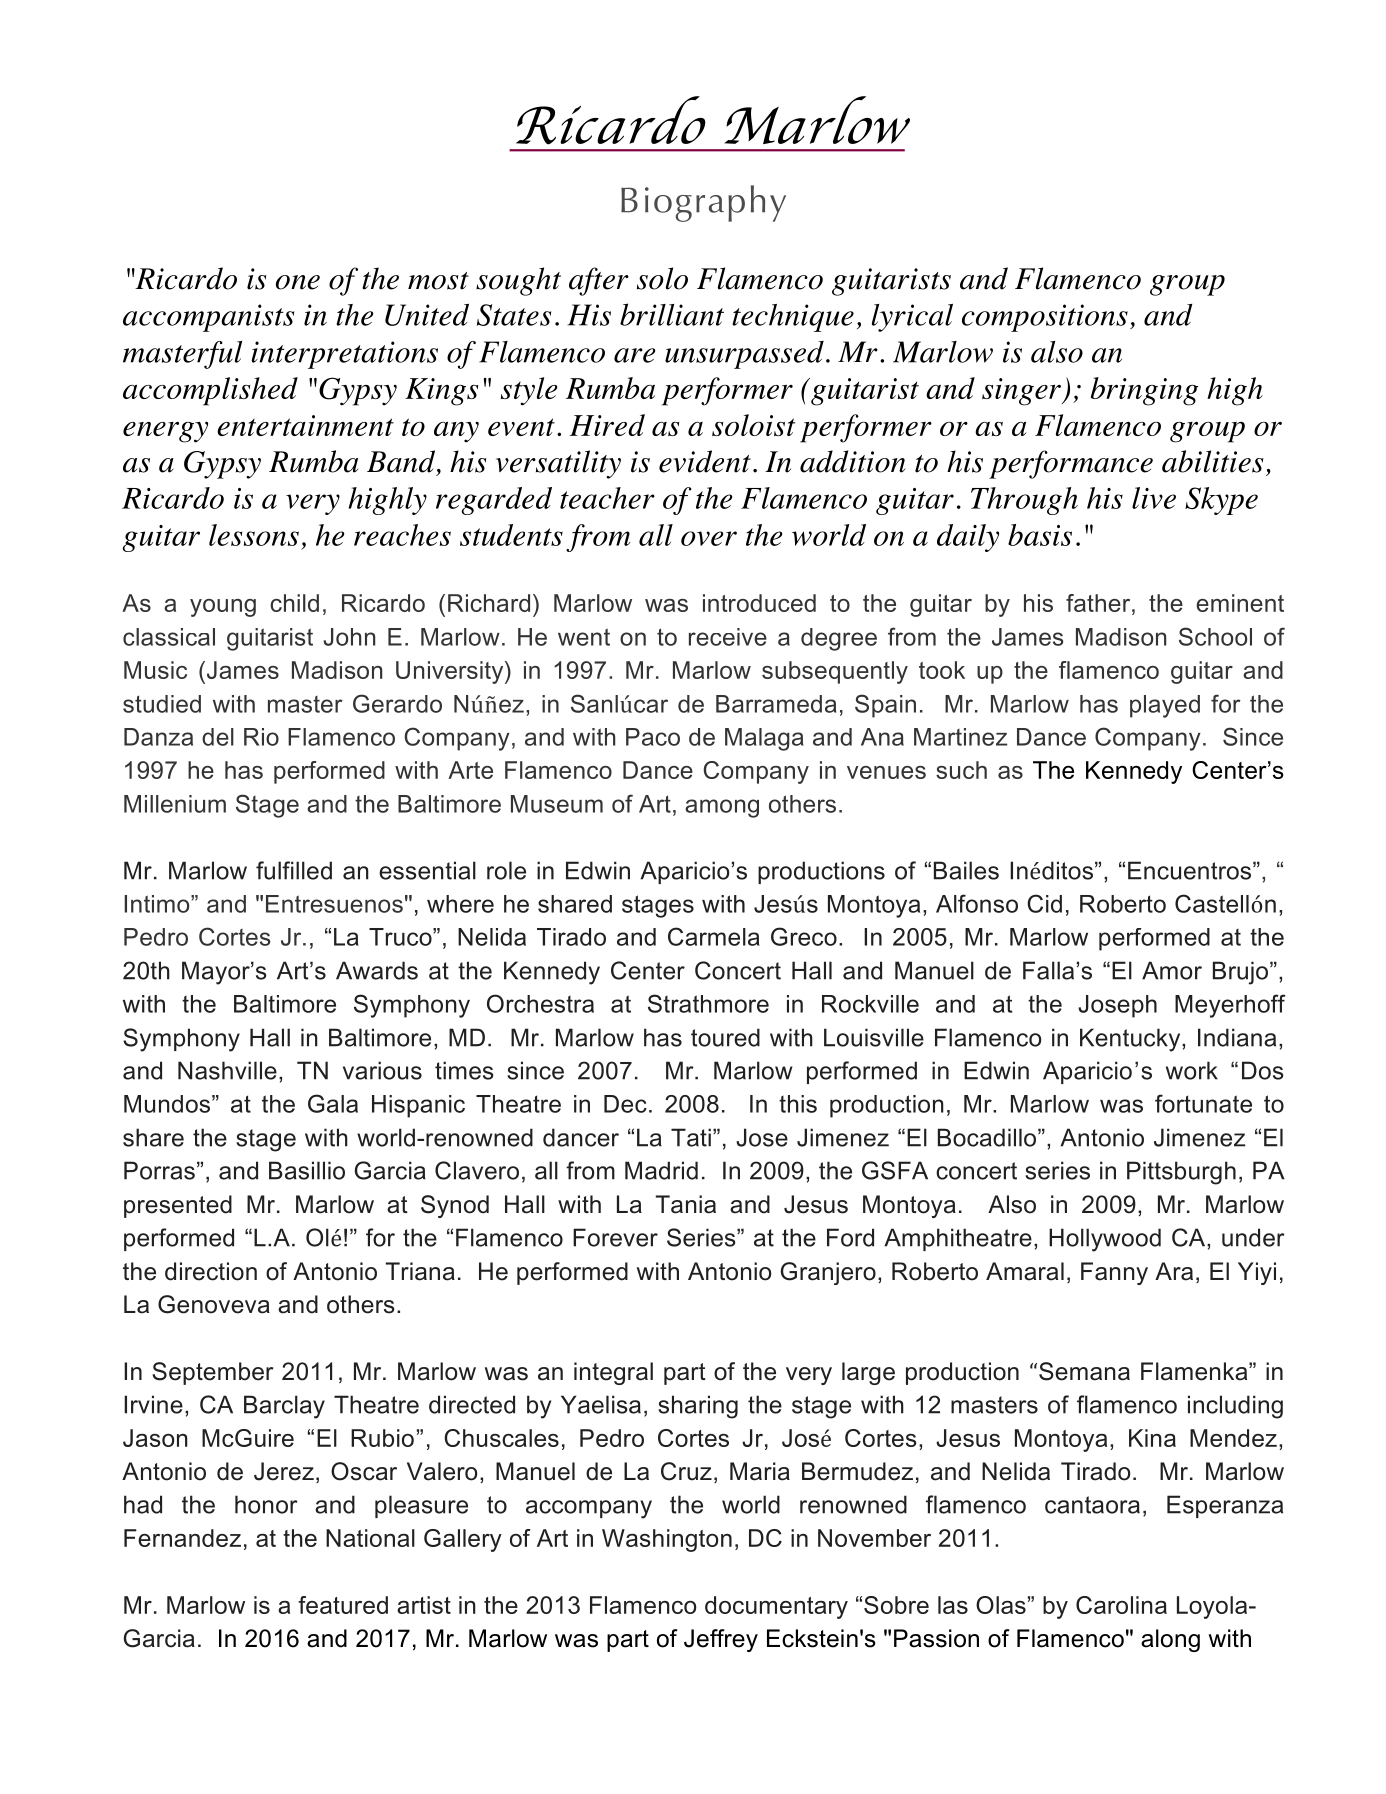  I want to click on one, so click(298, 282).
